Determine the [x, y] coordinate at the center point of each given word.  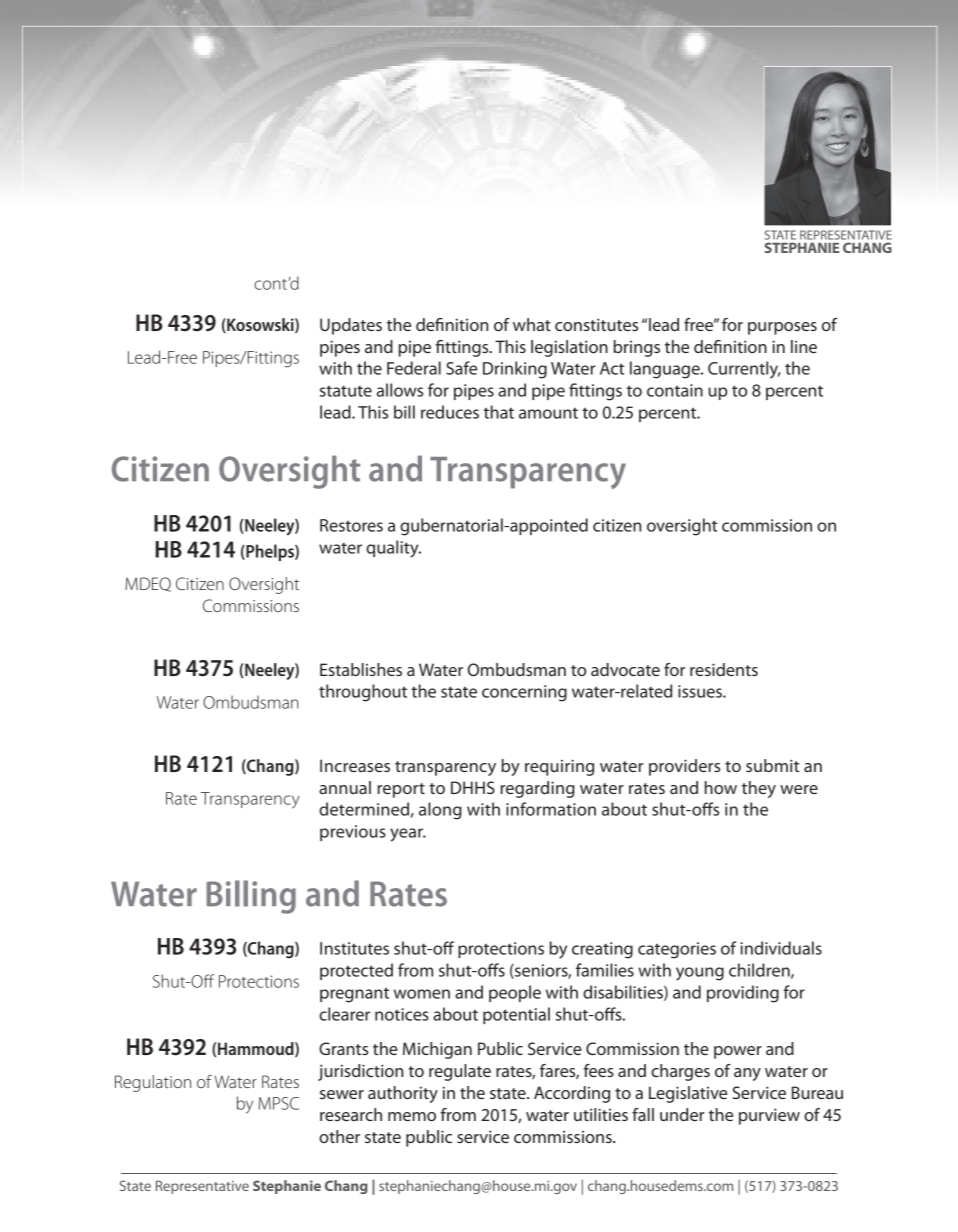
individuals [781, 948]
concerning [524, 693]
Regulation [153, 1083]
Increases [355, 765]
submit [772, 765]
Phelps [270, 552]
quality [393, 549]
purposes [782, 328]
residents [724, 669]
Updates [351, 326]
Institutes [354, 948]
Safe [461, 368]
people [515, 993]
